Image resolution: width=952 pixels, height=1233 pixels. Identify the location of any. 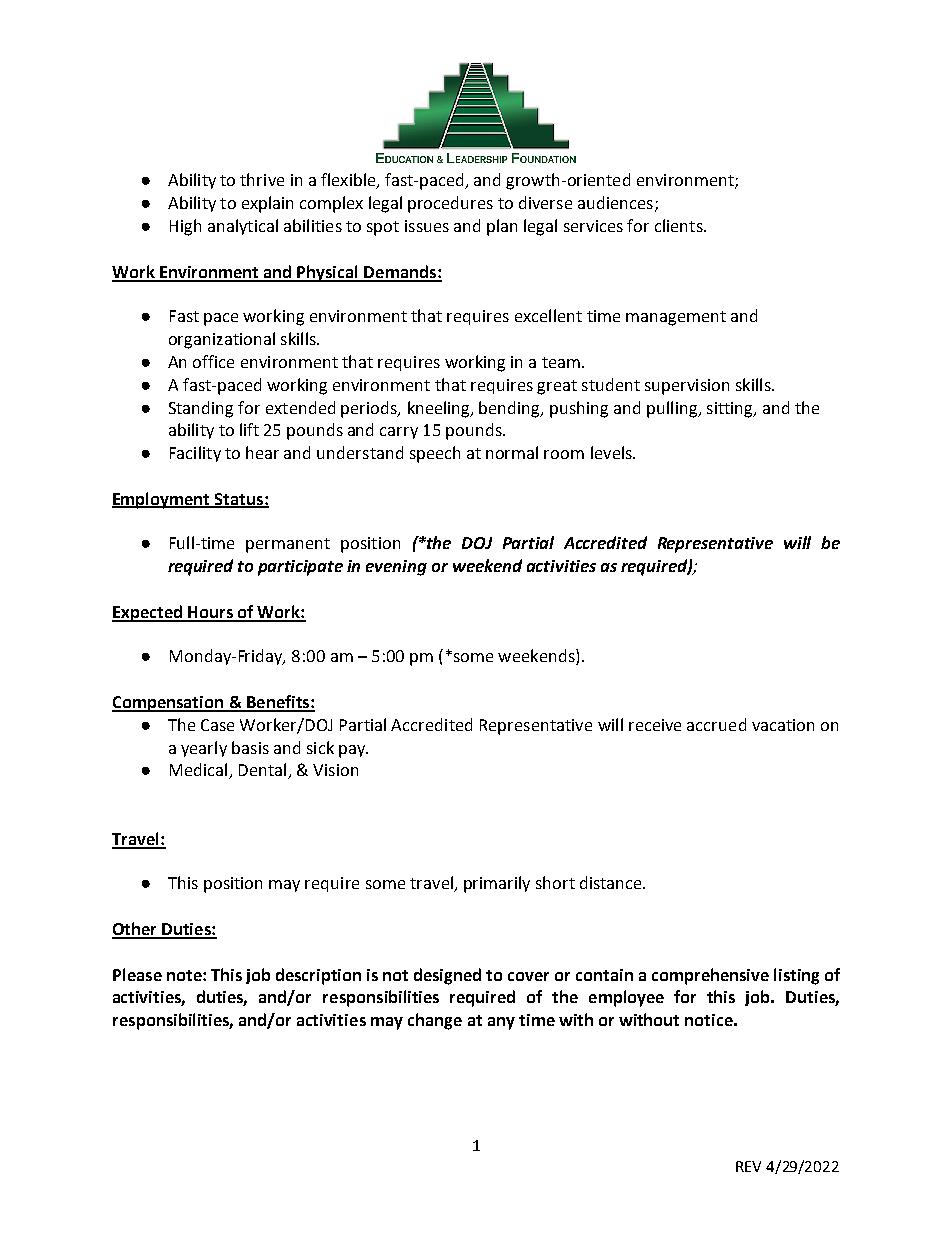
(501, 1023).
